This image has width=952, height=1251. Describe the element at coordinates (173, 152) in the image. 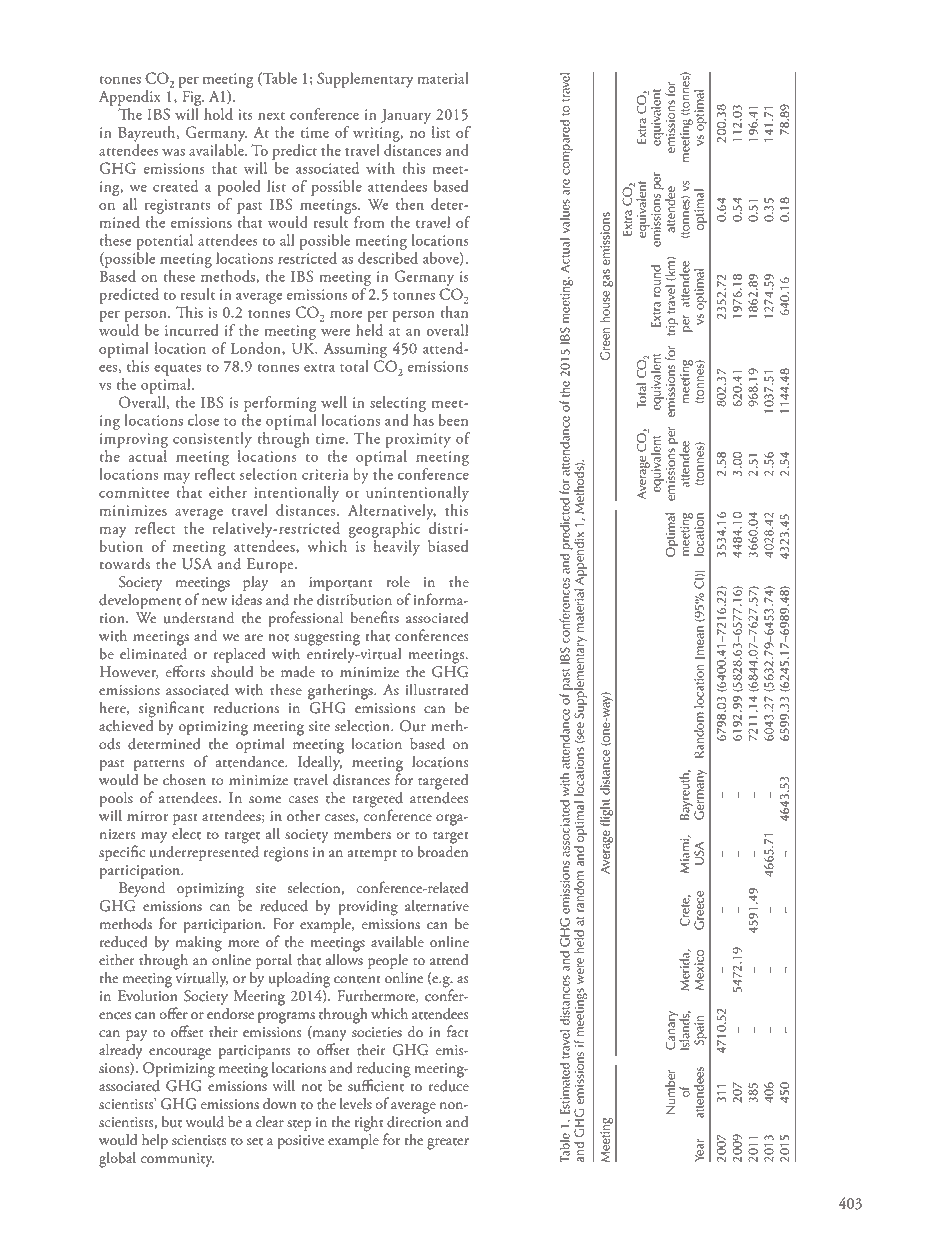

I see `was` at that location.
